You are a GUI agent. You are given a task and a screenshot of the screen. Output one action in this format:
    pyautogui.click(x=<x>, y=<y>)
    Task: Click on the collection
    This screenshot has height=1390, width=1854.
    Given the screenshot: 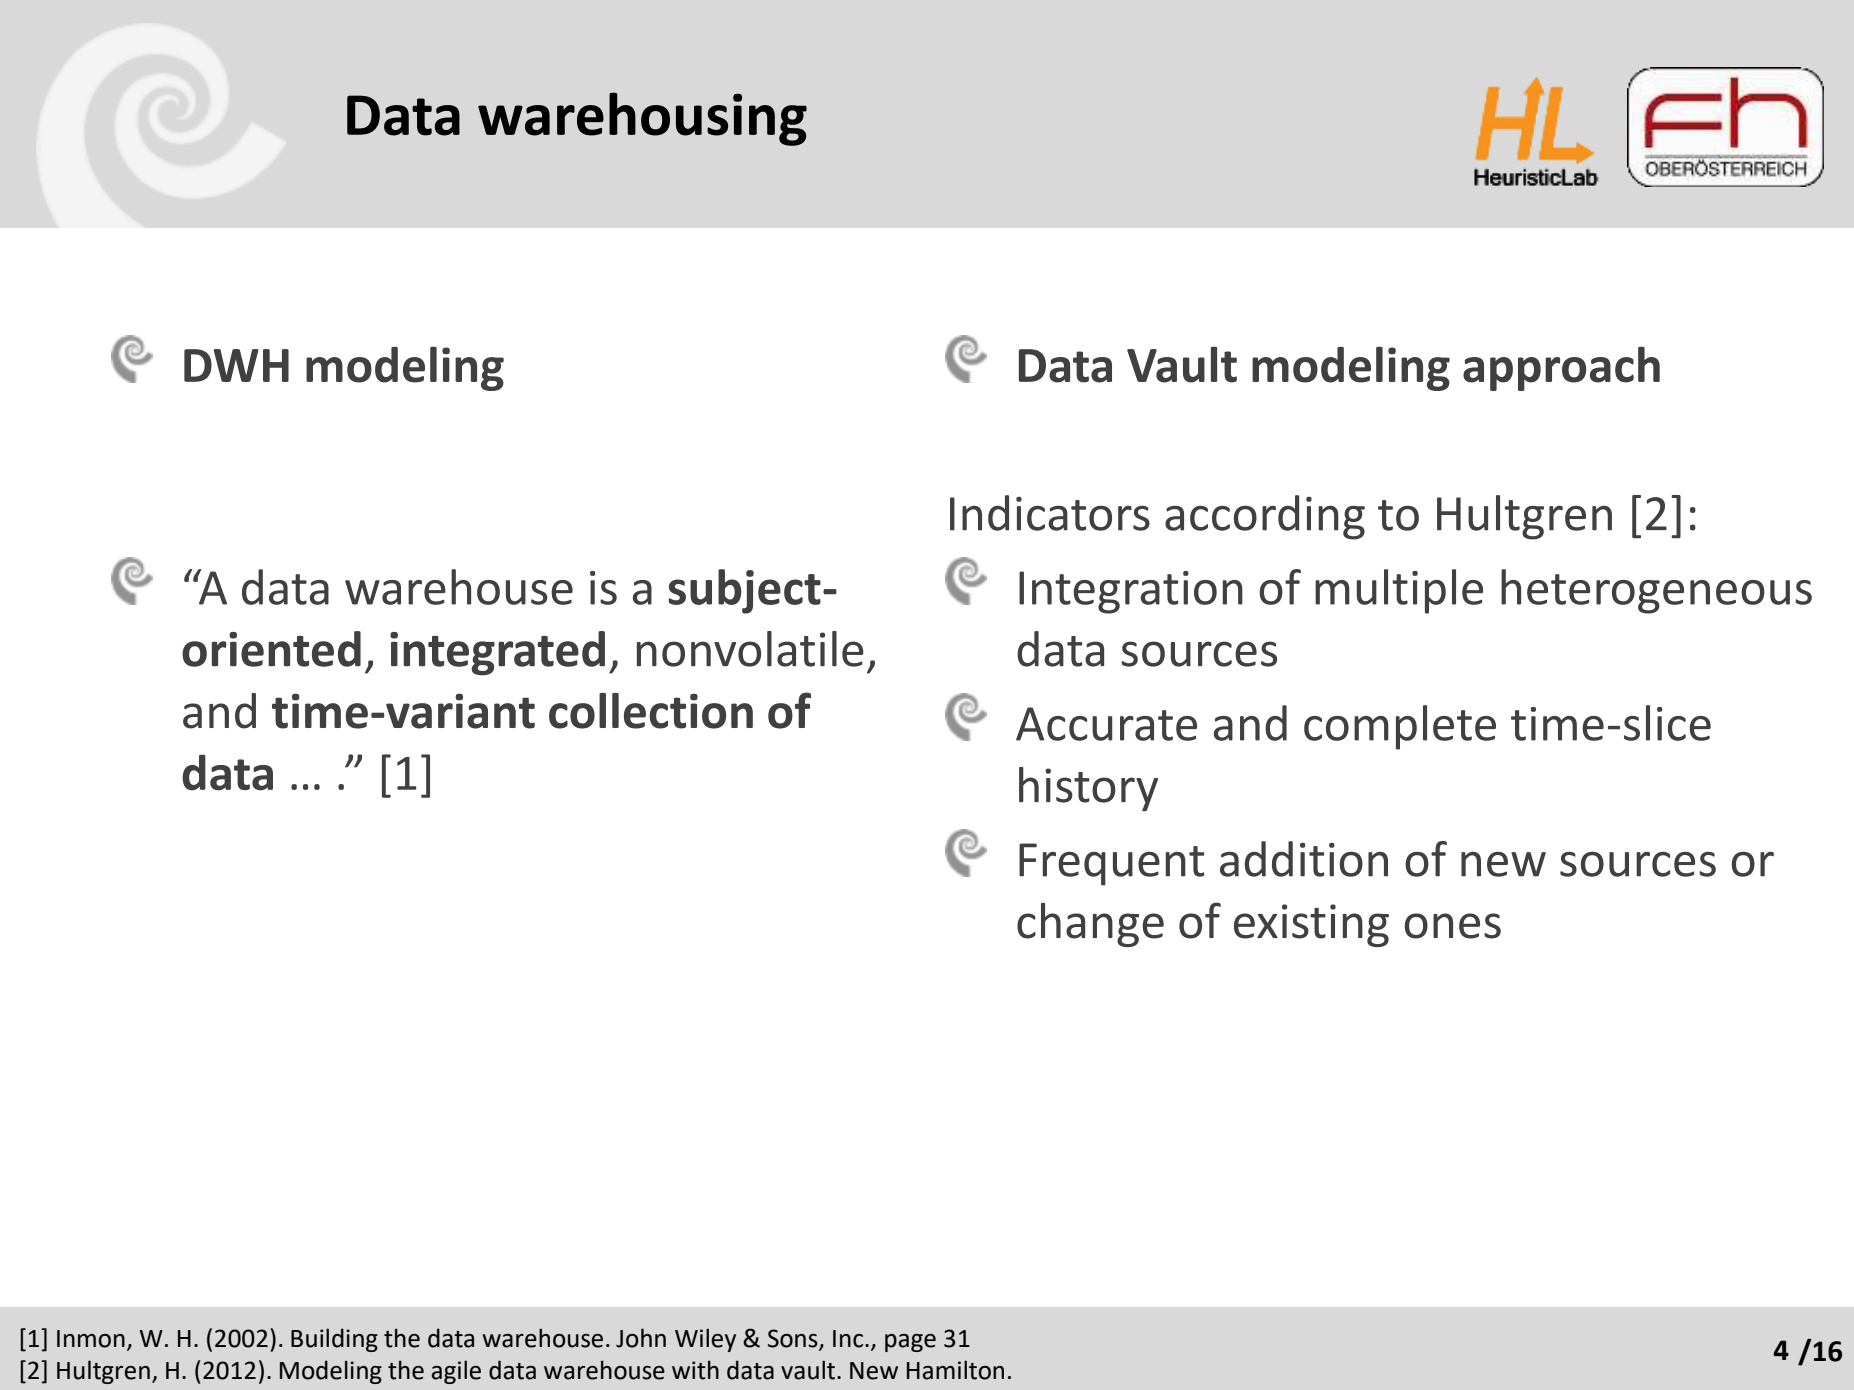 What is the action you would take?
    pyautogui.click(x=651, y=711)
